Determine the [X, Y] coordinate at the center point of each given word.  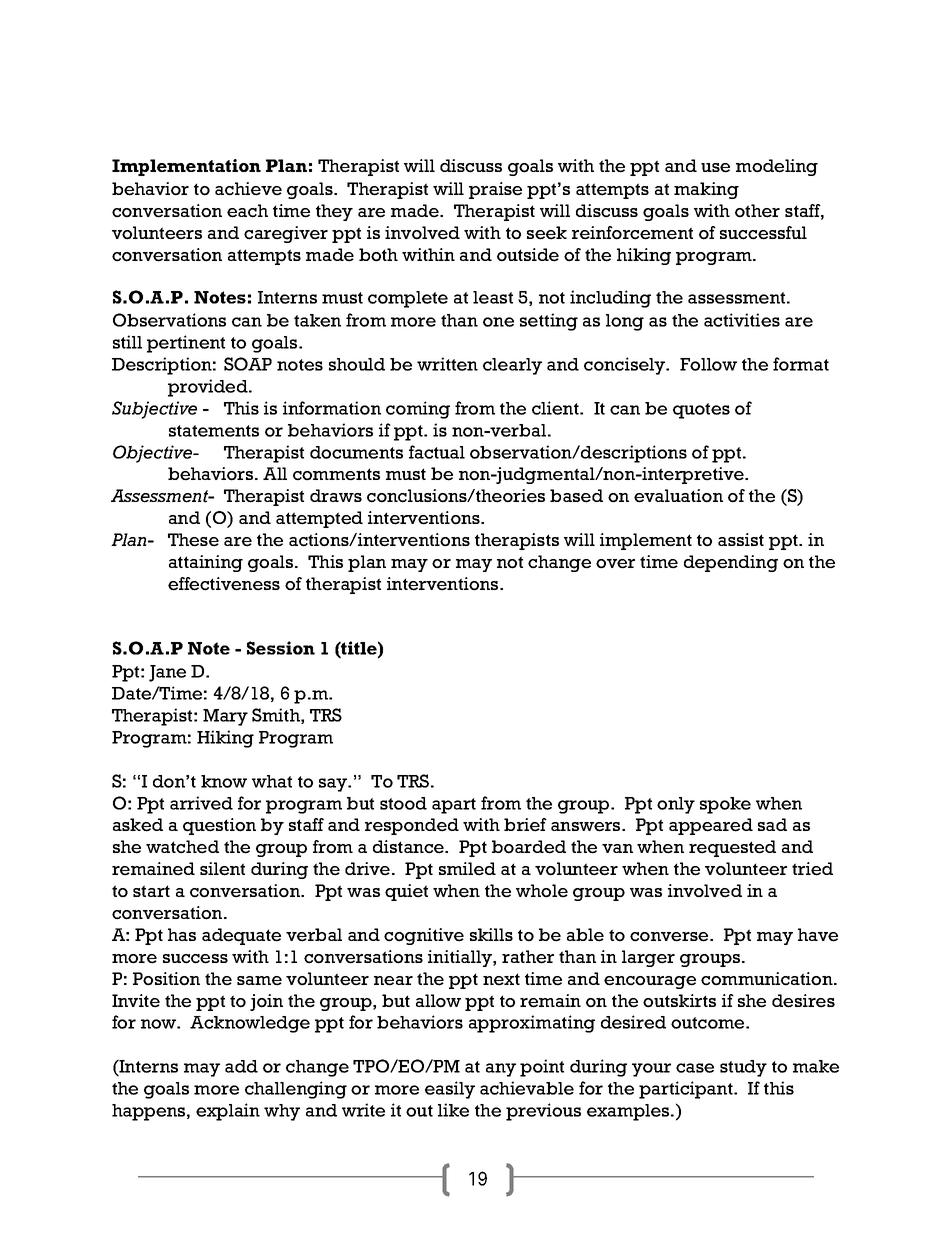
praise [495, 190]
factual [437, 452]
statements [214, 431]
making [706, 190]
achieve [248, 189]
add [241, 1066]
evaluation [678, 496]
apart [454, 806]
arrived [201, 803]
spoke [725, 805]
